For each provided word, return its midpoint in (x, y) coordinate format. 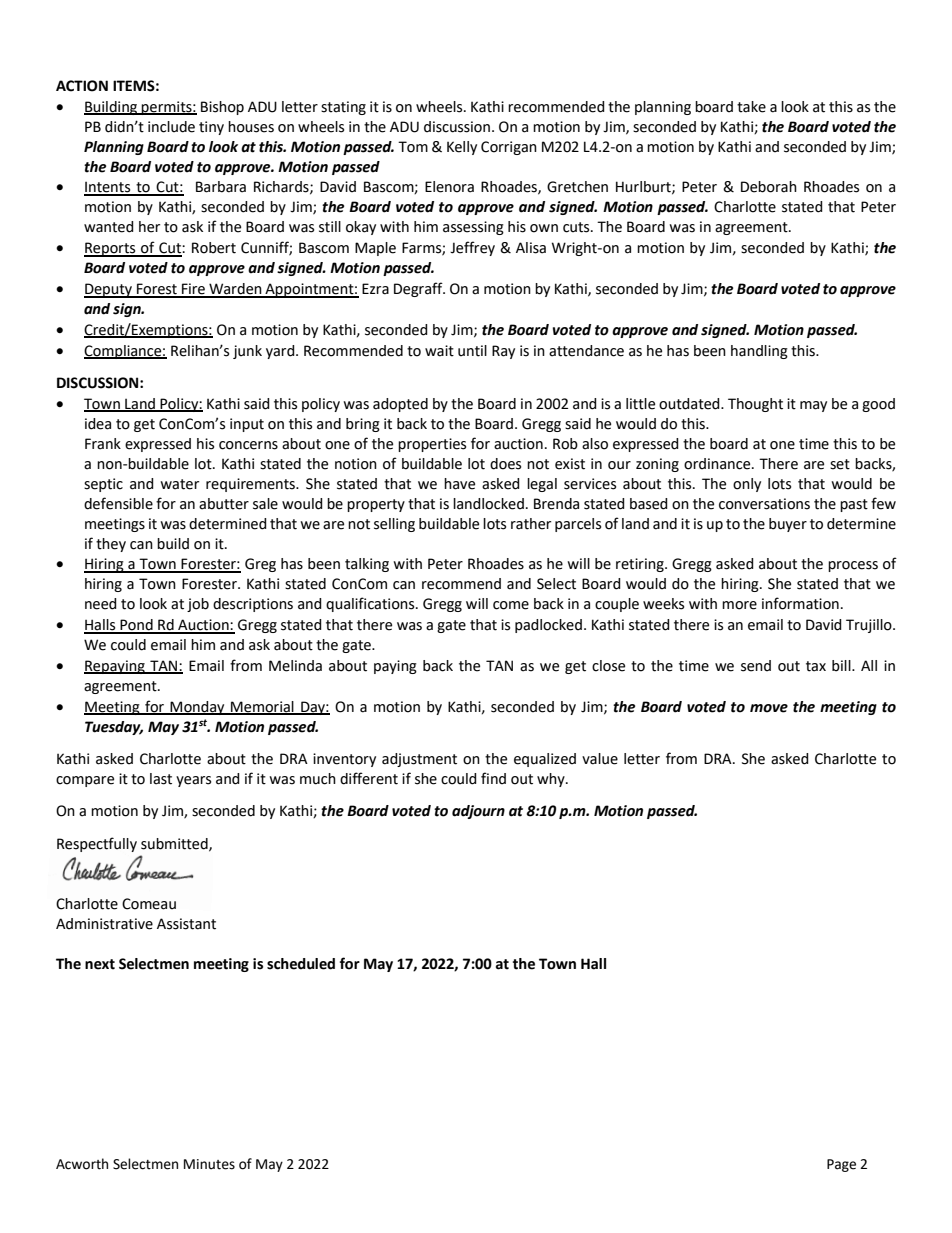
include (171, 127)
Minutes (209, 1164)
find (493, 778)
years (193, 781)
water (179, 484)
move (769, 708)
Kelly (462, 148)
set (840, 464)
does (505, 464)
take (751, 107)
